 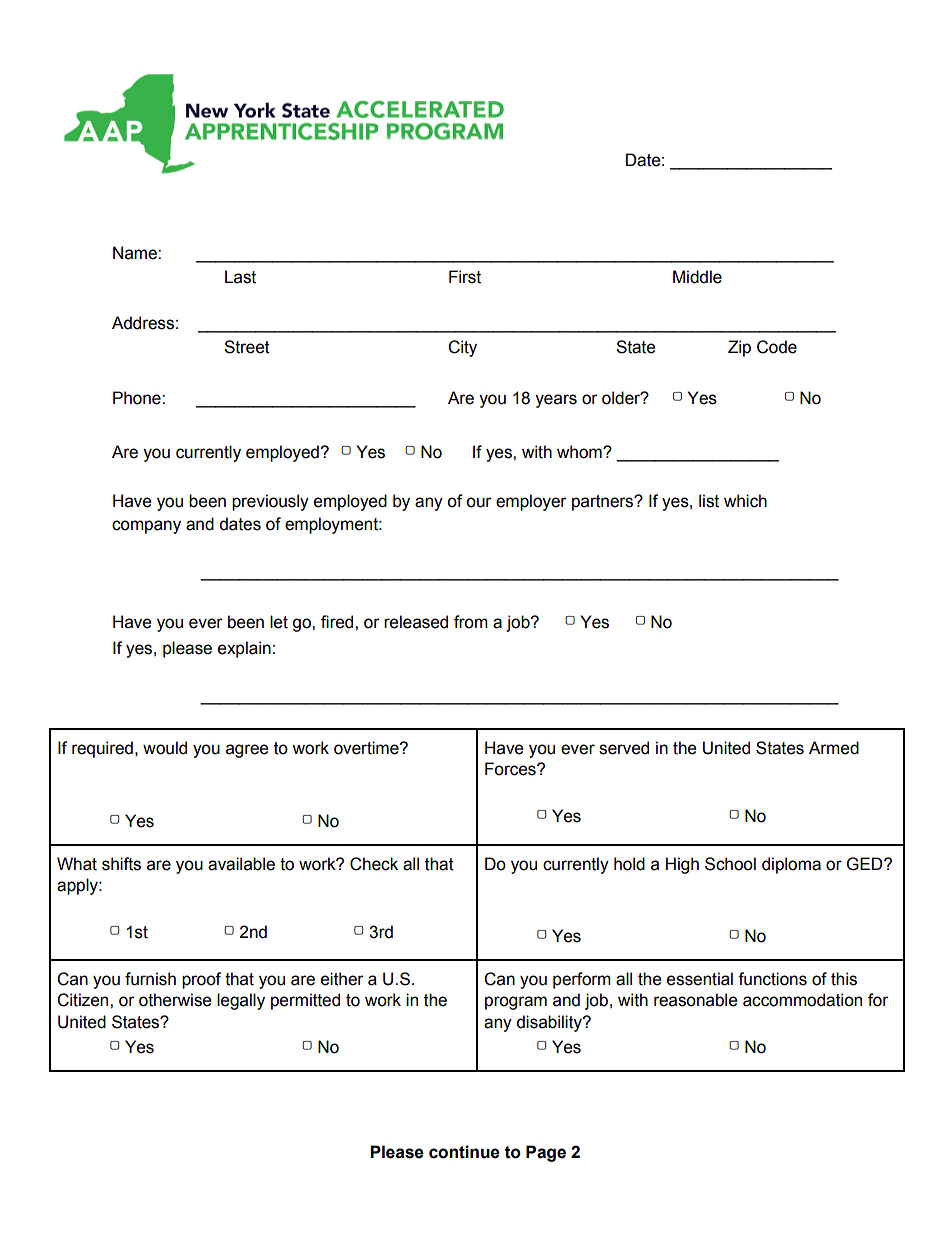 What do you see at coordinates (471, 622) in the document?
I see `from` at bounding box center [471, 622].
